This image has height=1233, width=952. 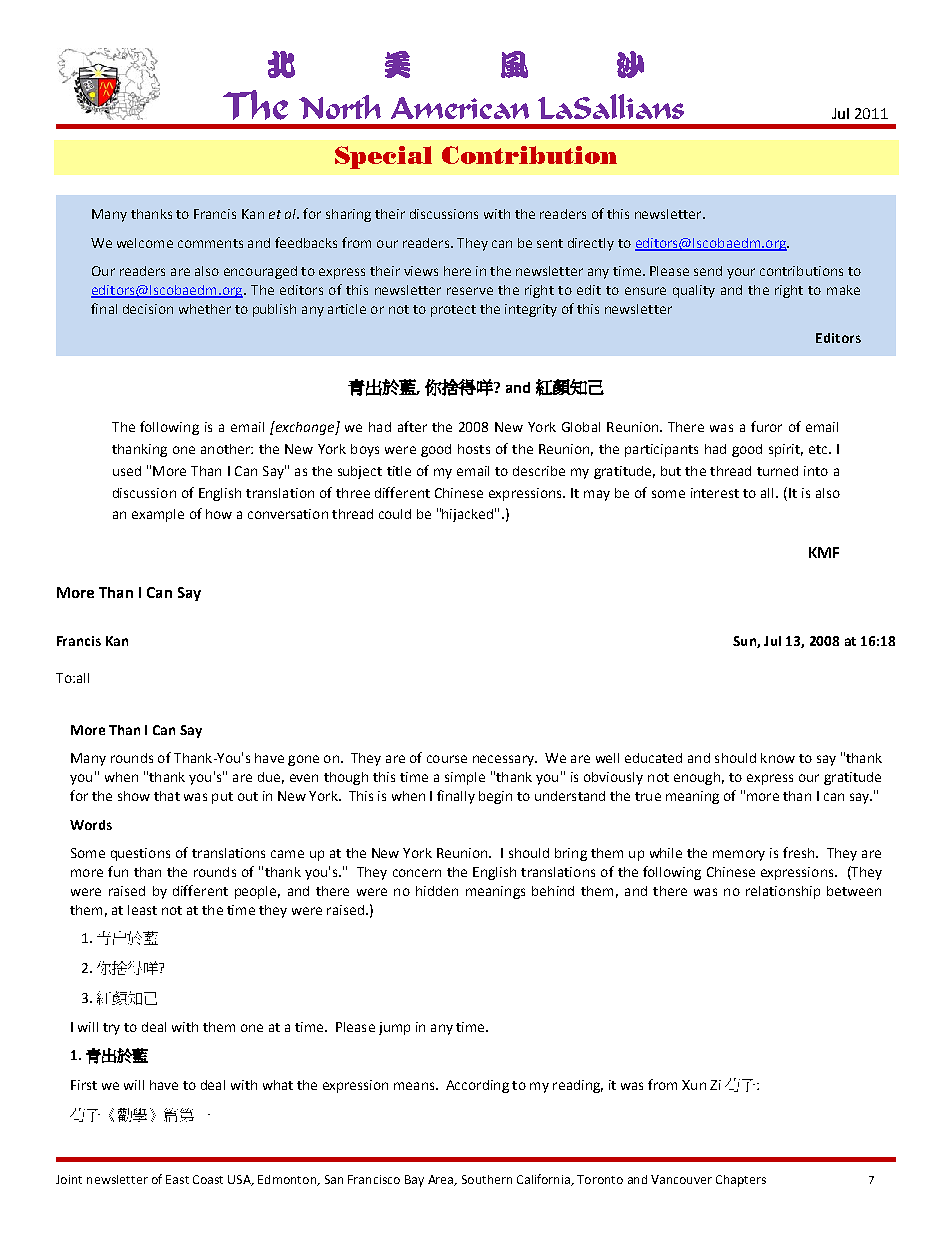 I want to click on turned, so click(x=777, y=471).
